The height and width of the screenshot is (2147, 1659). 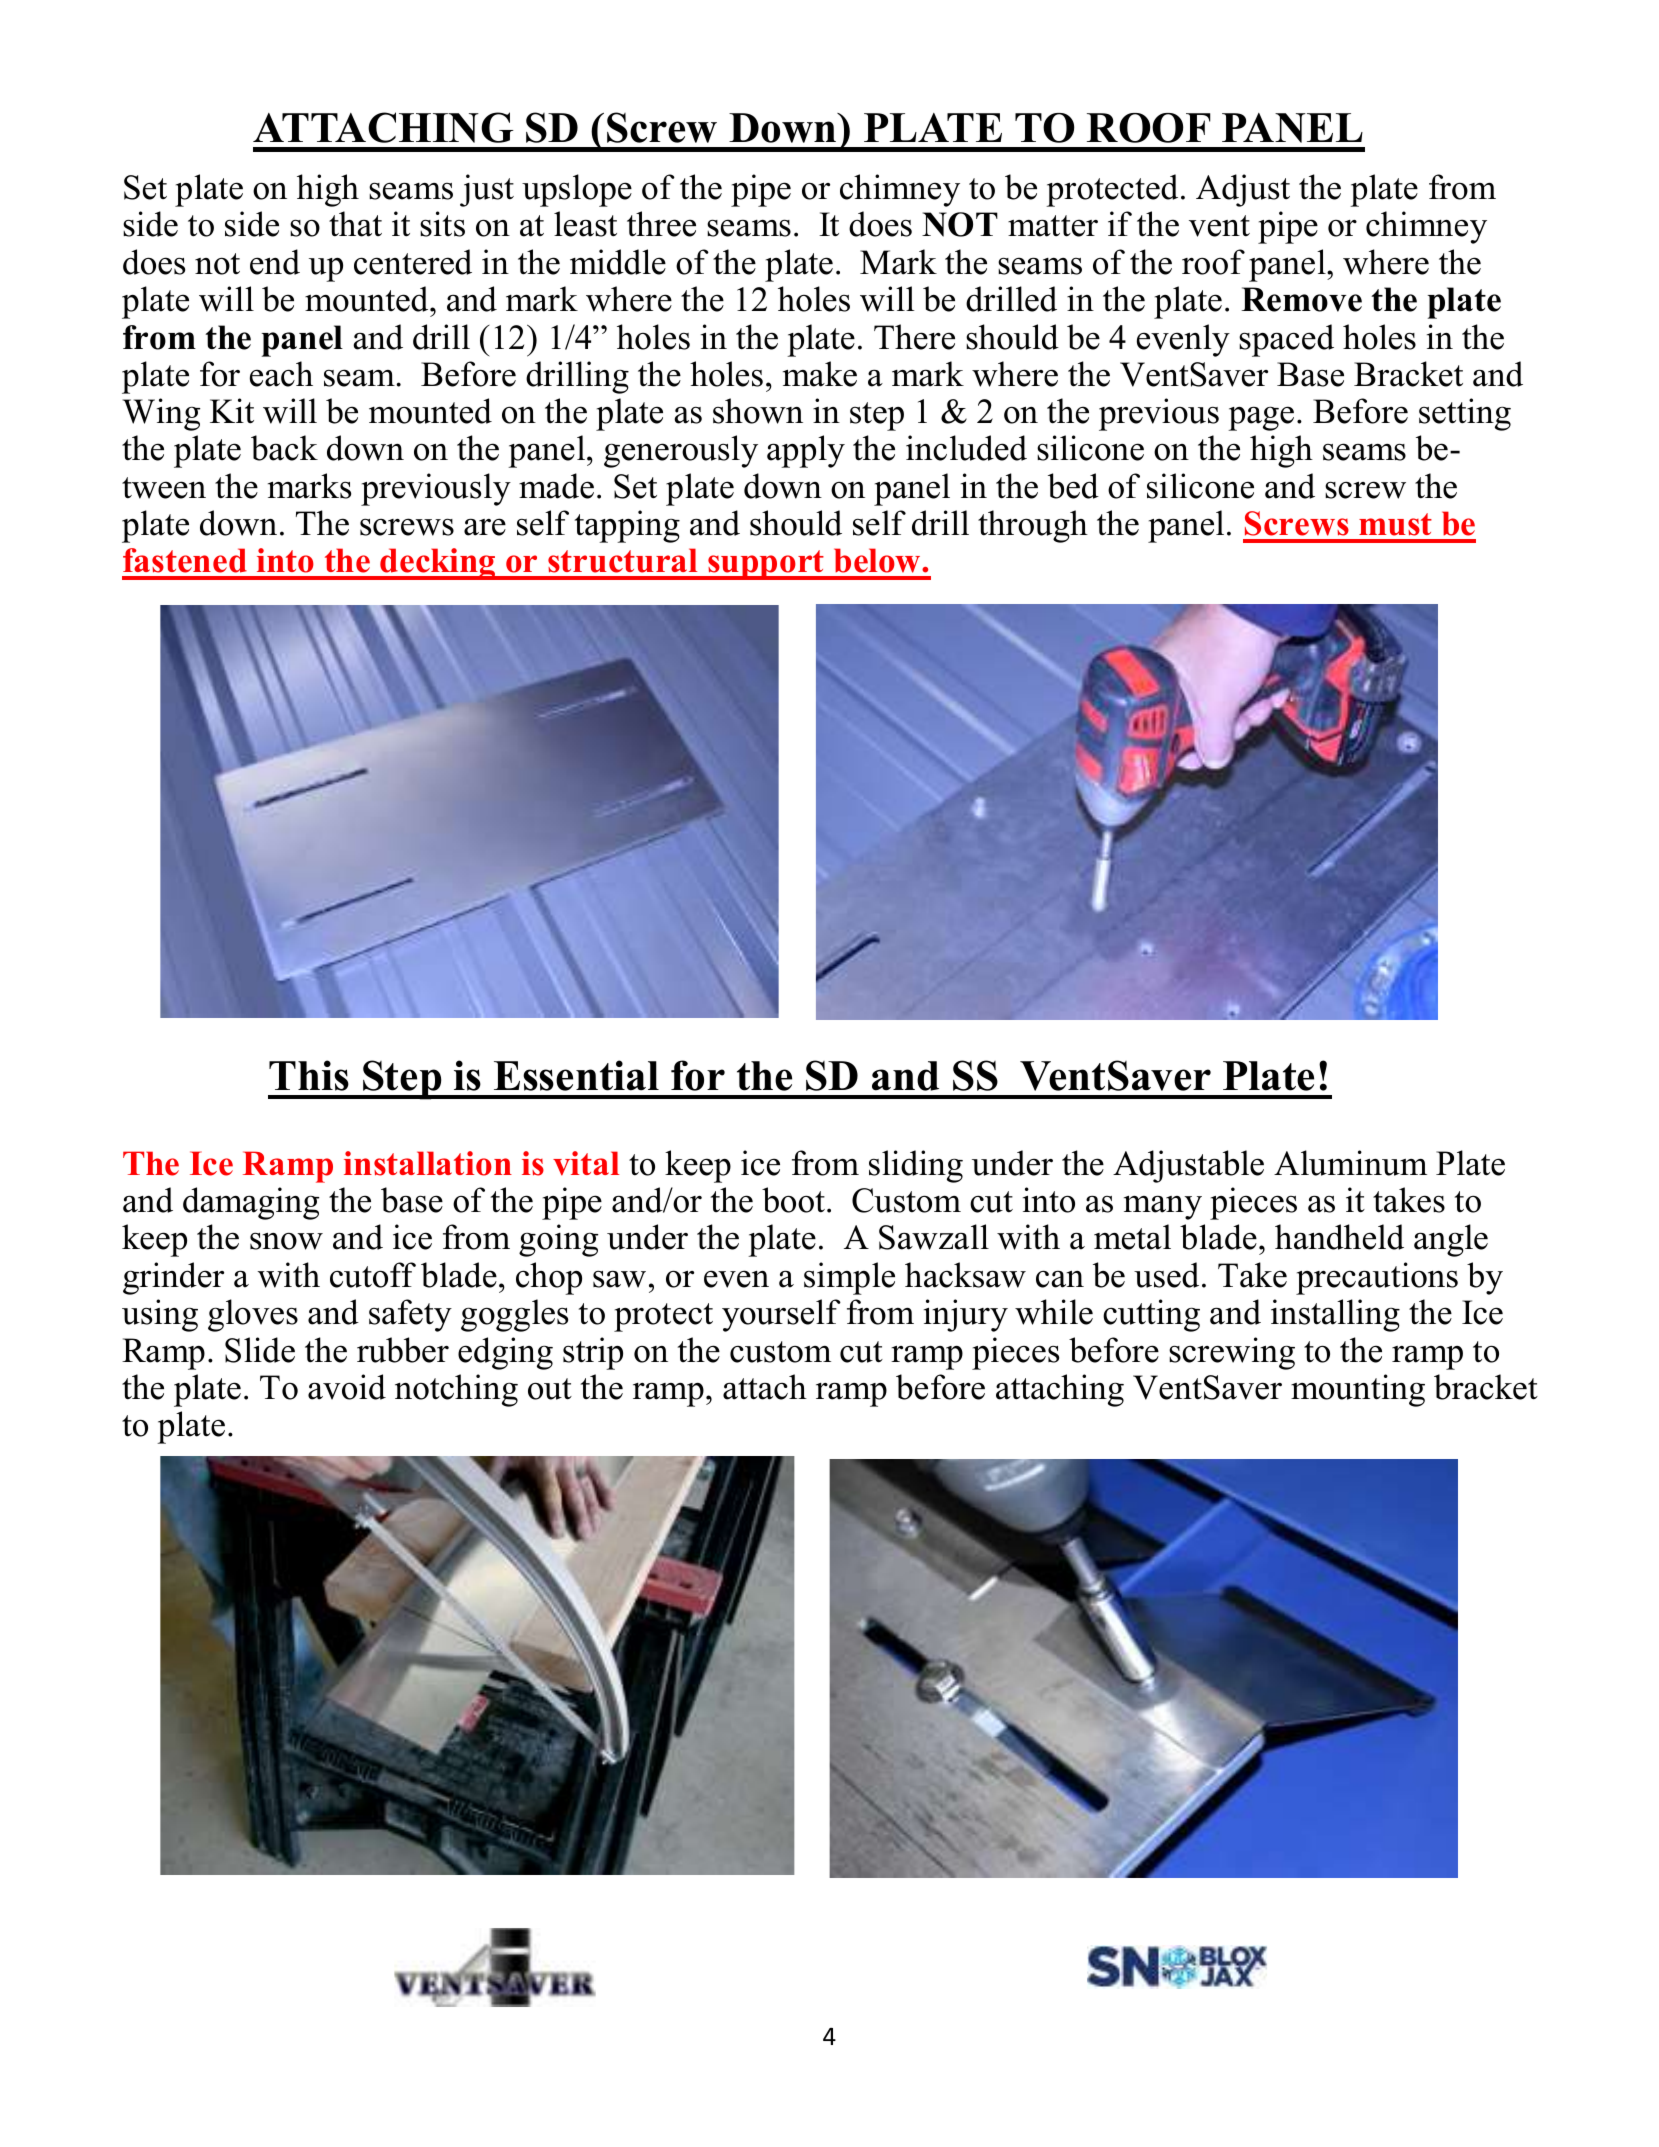 What do you see at coordinates (766, 565) in the screenshot?
I see `support` at bounding box center [766, 565].
